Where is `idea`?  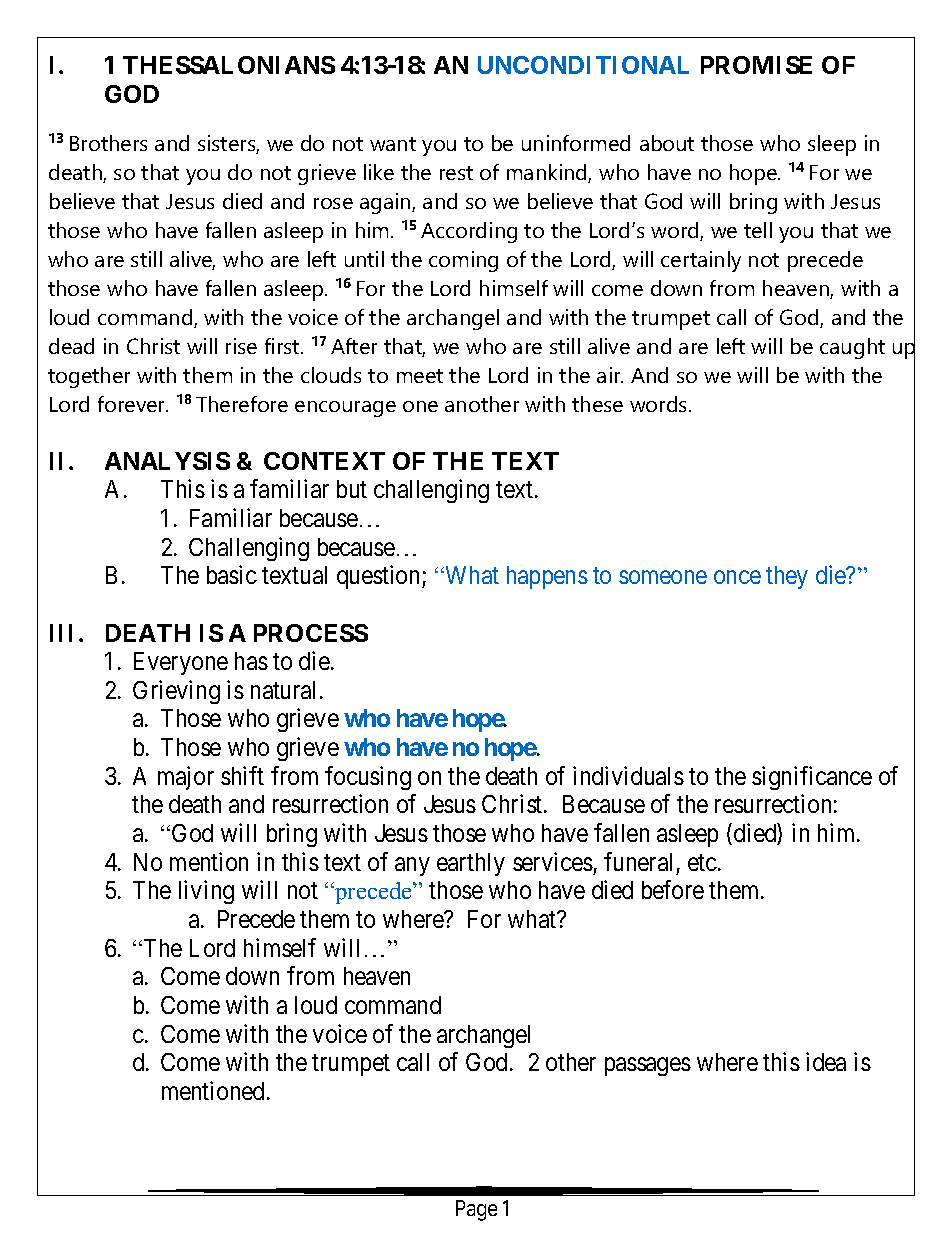 idea is located at coordinates (826, 1061).
